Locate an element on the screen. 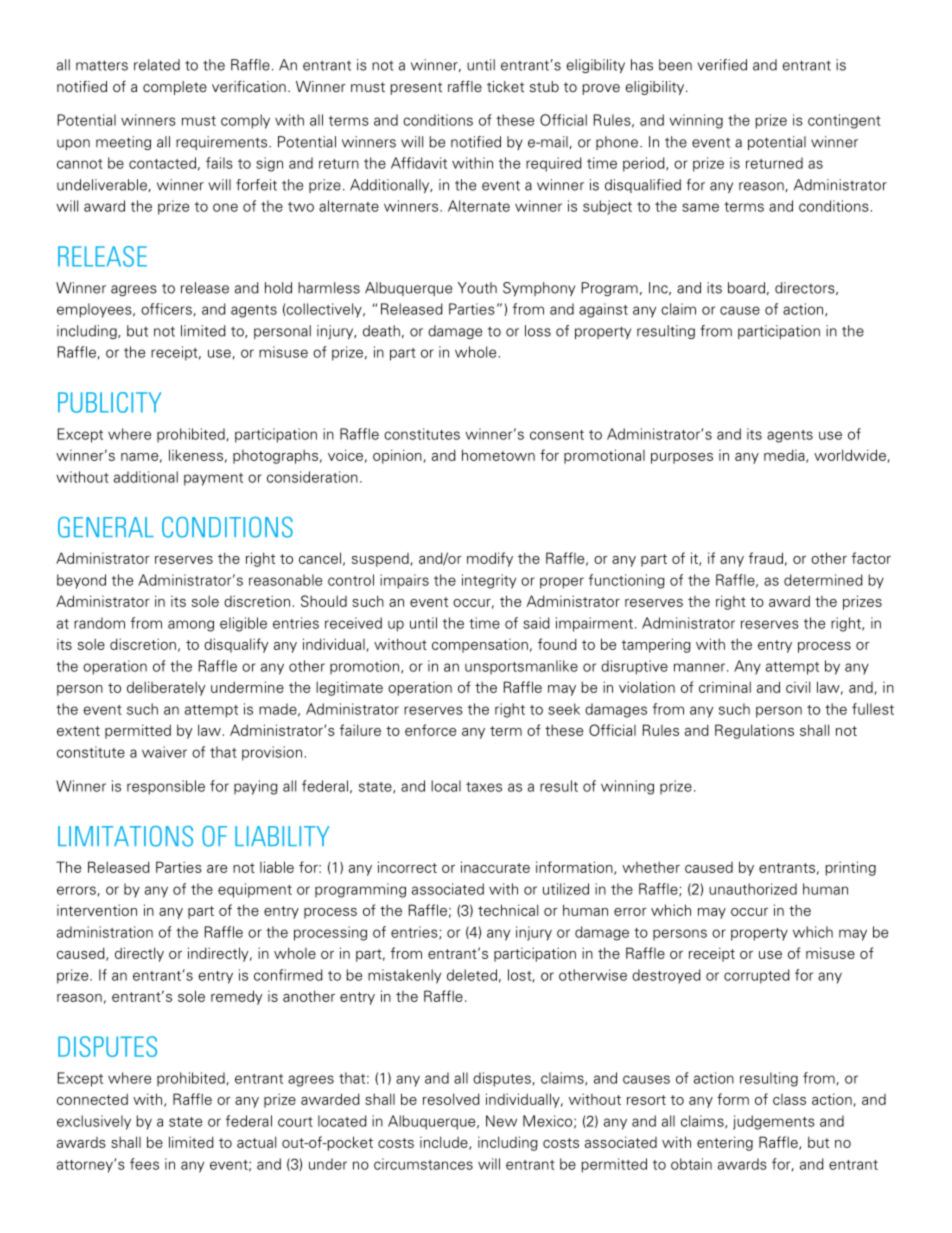 This screenshot has height=1233, width=952. ticket is located at coordinates (505, 87).
